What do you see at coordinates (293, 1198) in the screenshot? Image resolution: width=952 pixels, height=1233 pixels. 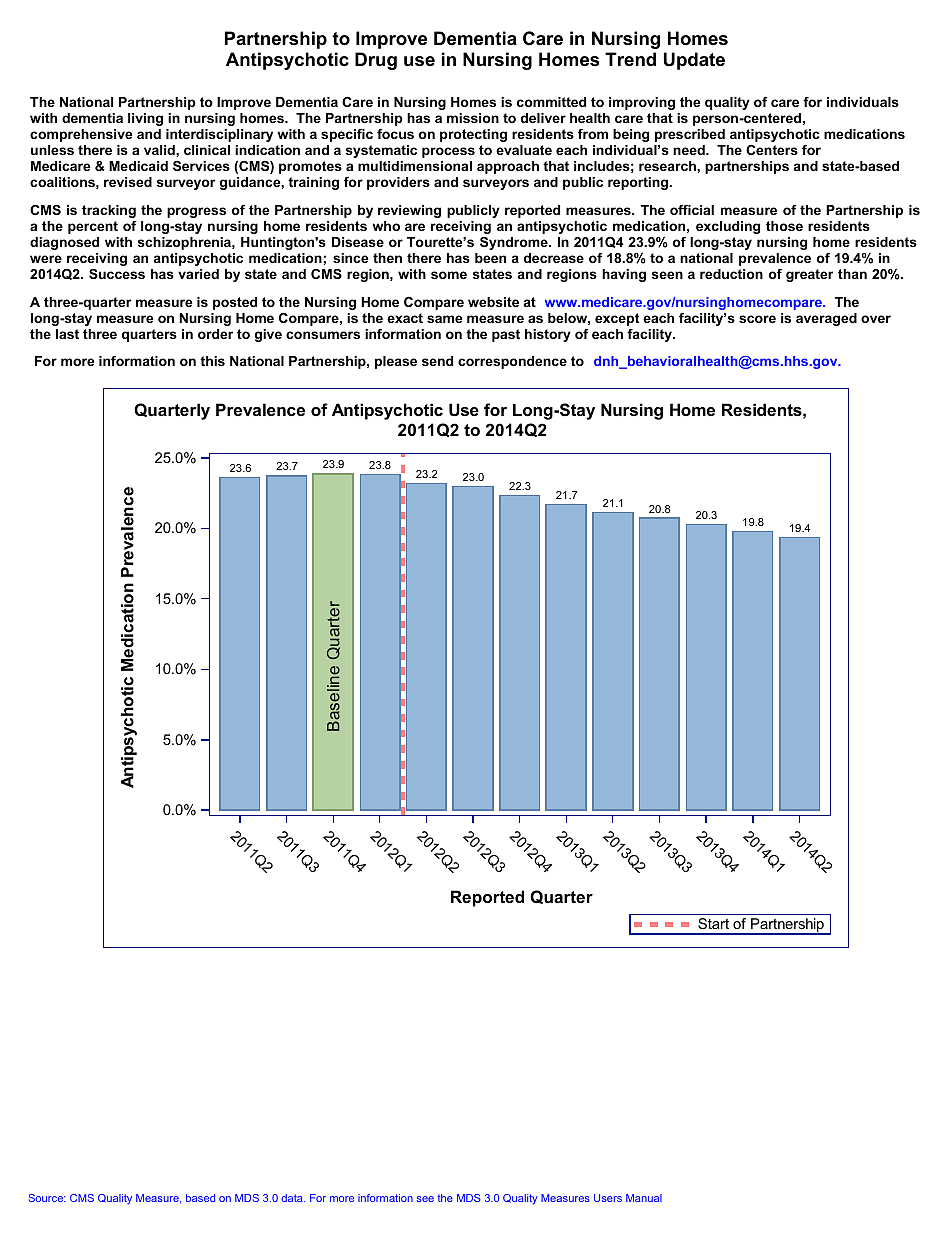 I see `data` at bounding box center [293, 1198].
